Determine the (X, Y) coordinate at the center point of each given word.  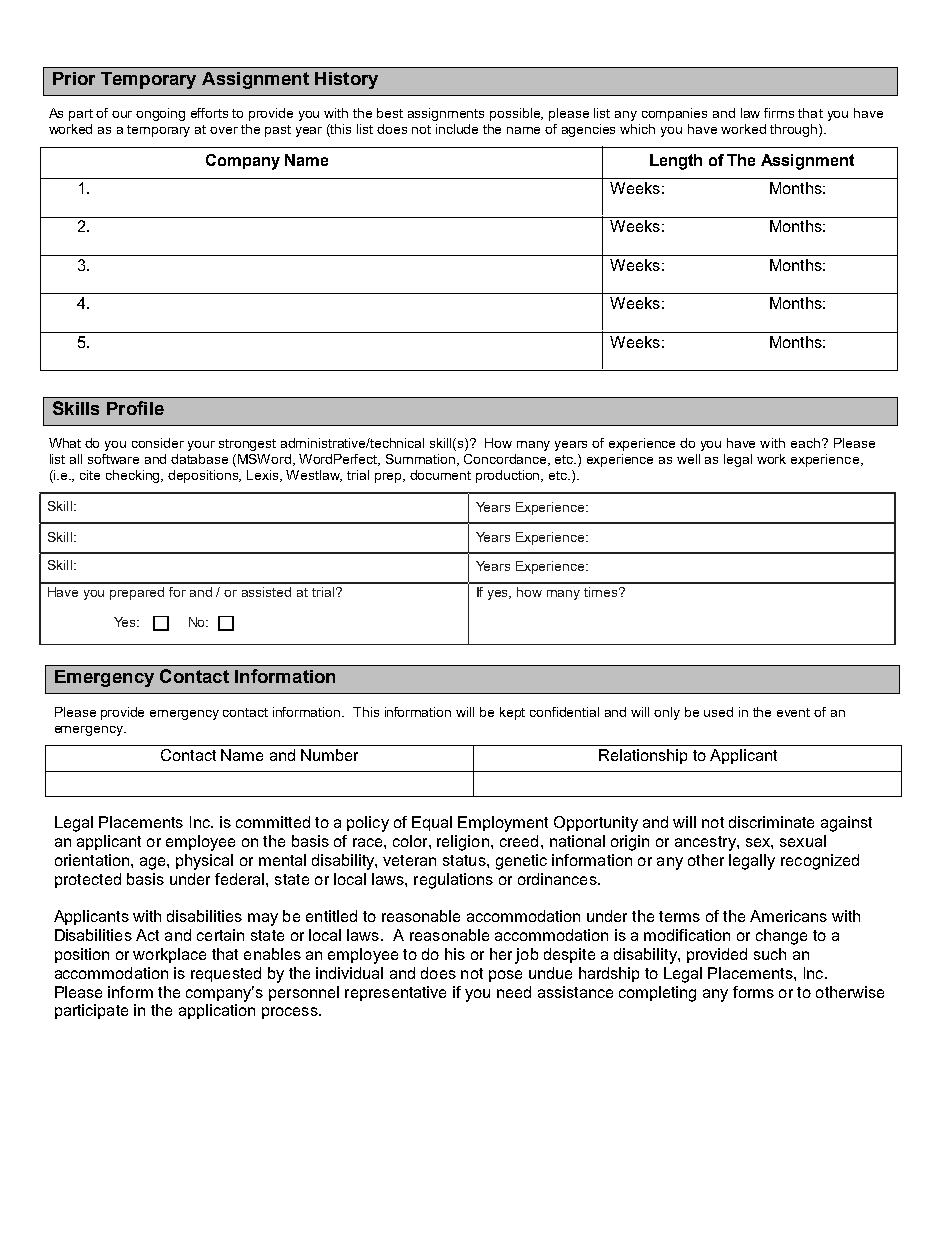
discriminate (771, 822)
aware (413, 217)
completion (497, 217)
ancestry (706, 843)
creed (519, 841)
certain (220, 935)
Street (277, 370)
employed (145, 796)
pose (505, 976)
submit (276, 796)
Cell (492, 425)
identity (544, 796)
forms (753, 992)
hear (186, 592)
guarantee (736, 217)
